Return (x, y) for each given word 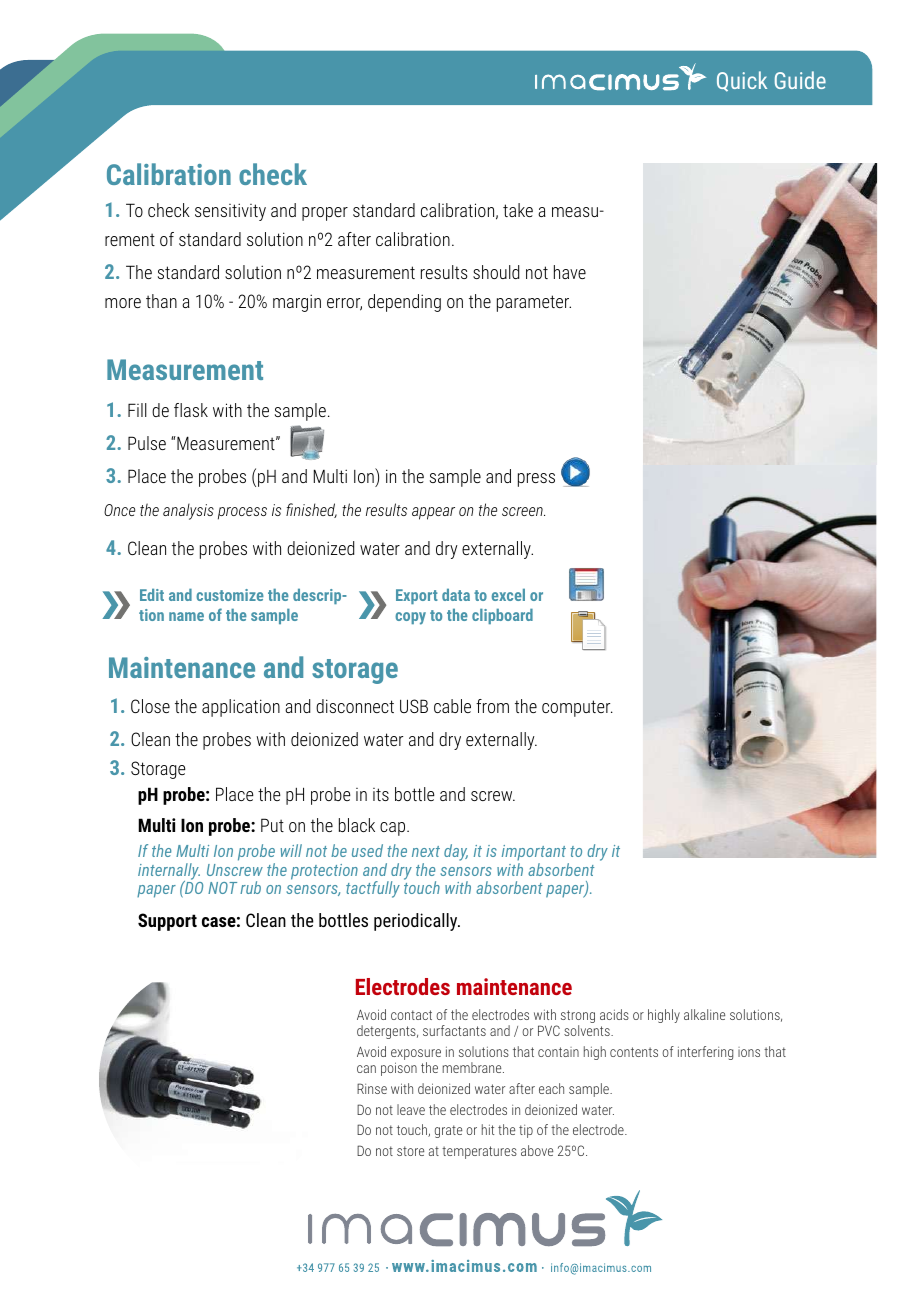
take (518, 210)
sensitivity (230, 212)
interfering (705, 1053)
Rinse (372, 1088)
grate (448, 1131)
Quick (742, 81)
